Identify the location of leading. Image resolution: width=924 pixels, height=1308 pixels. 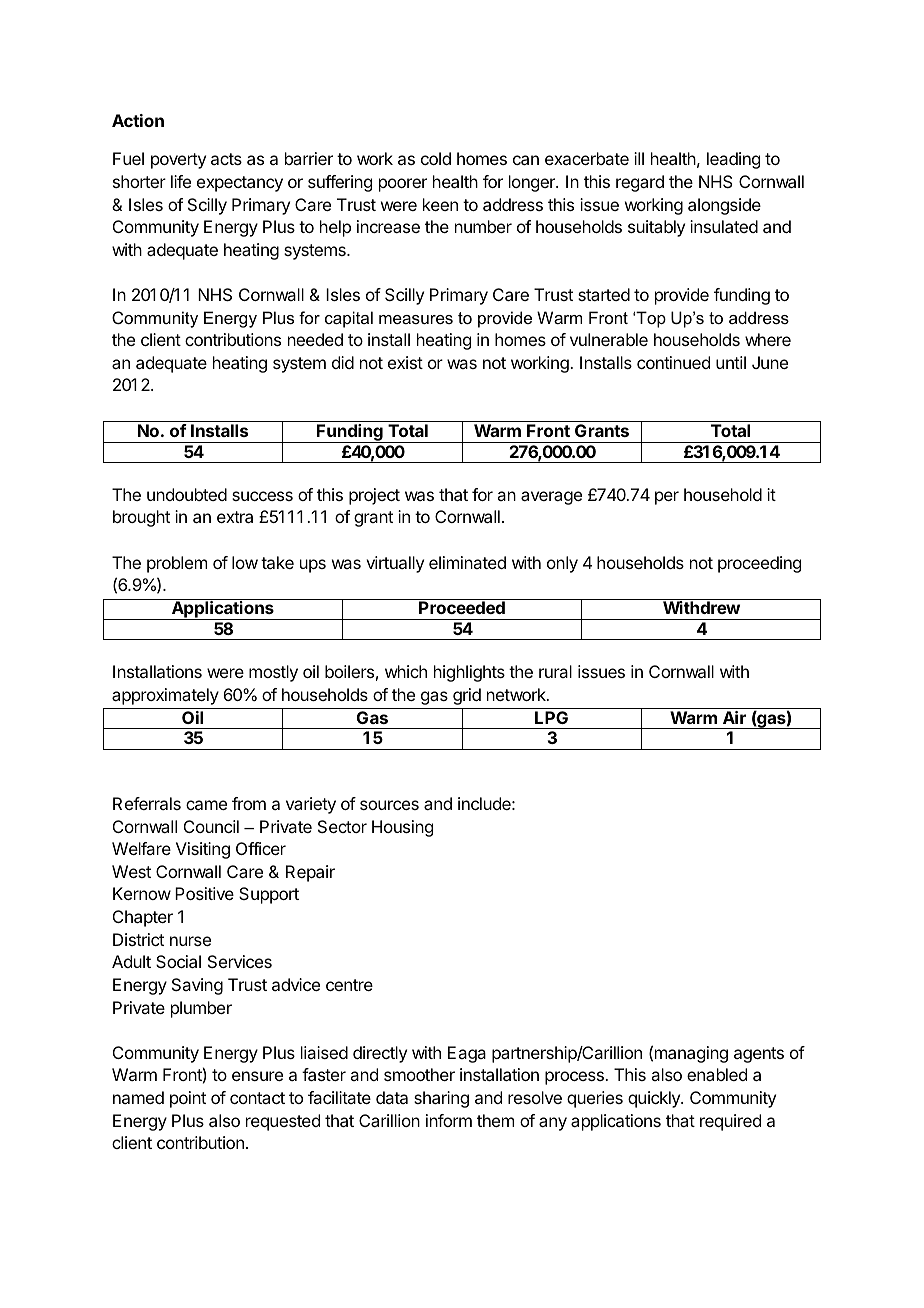
(733, 160).
